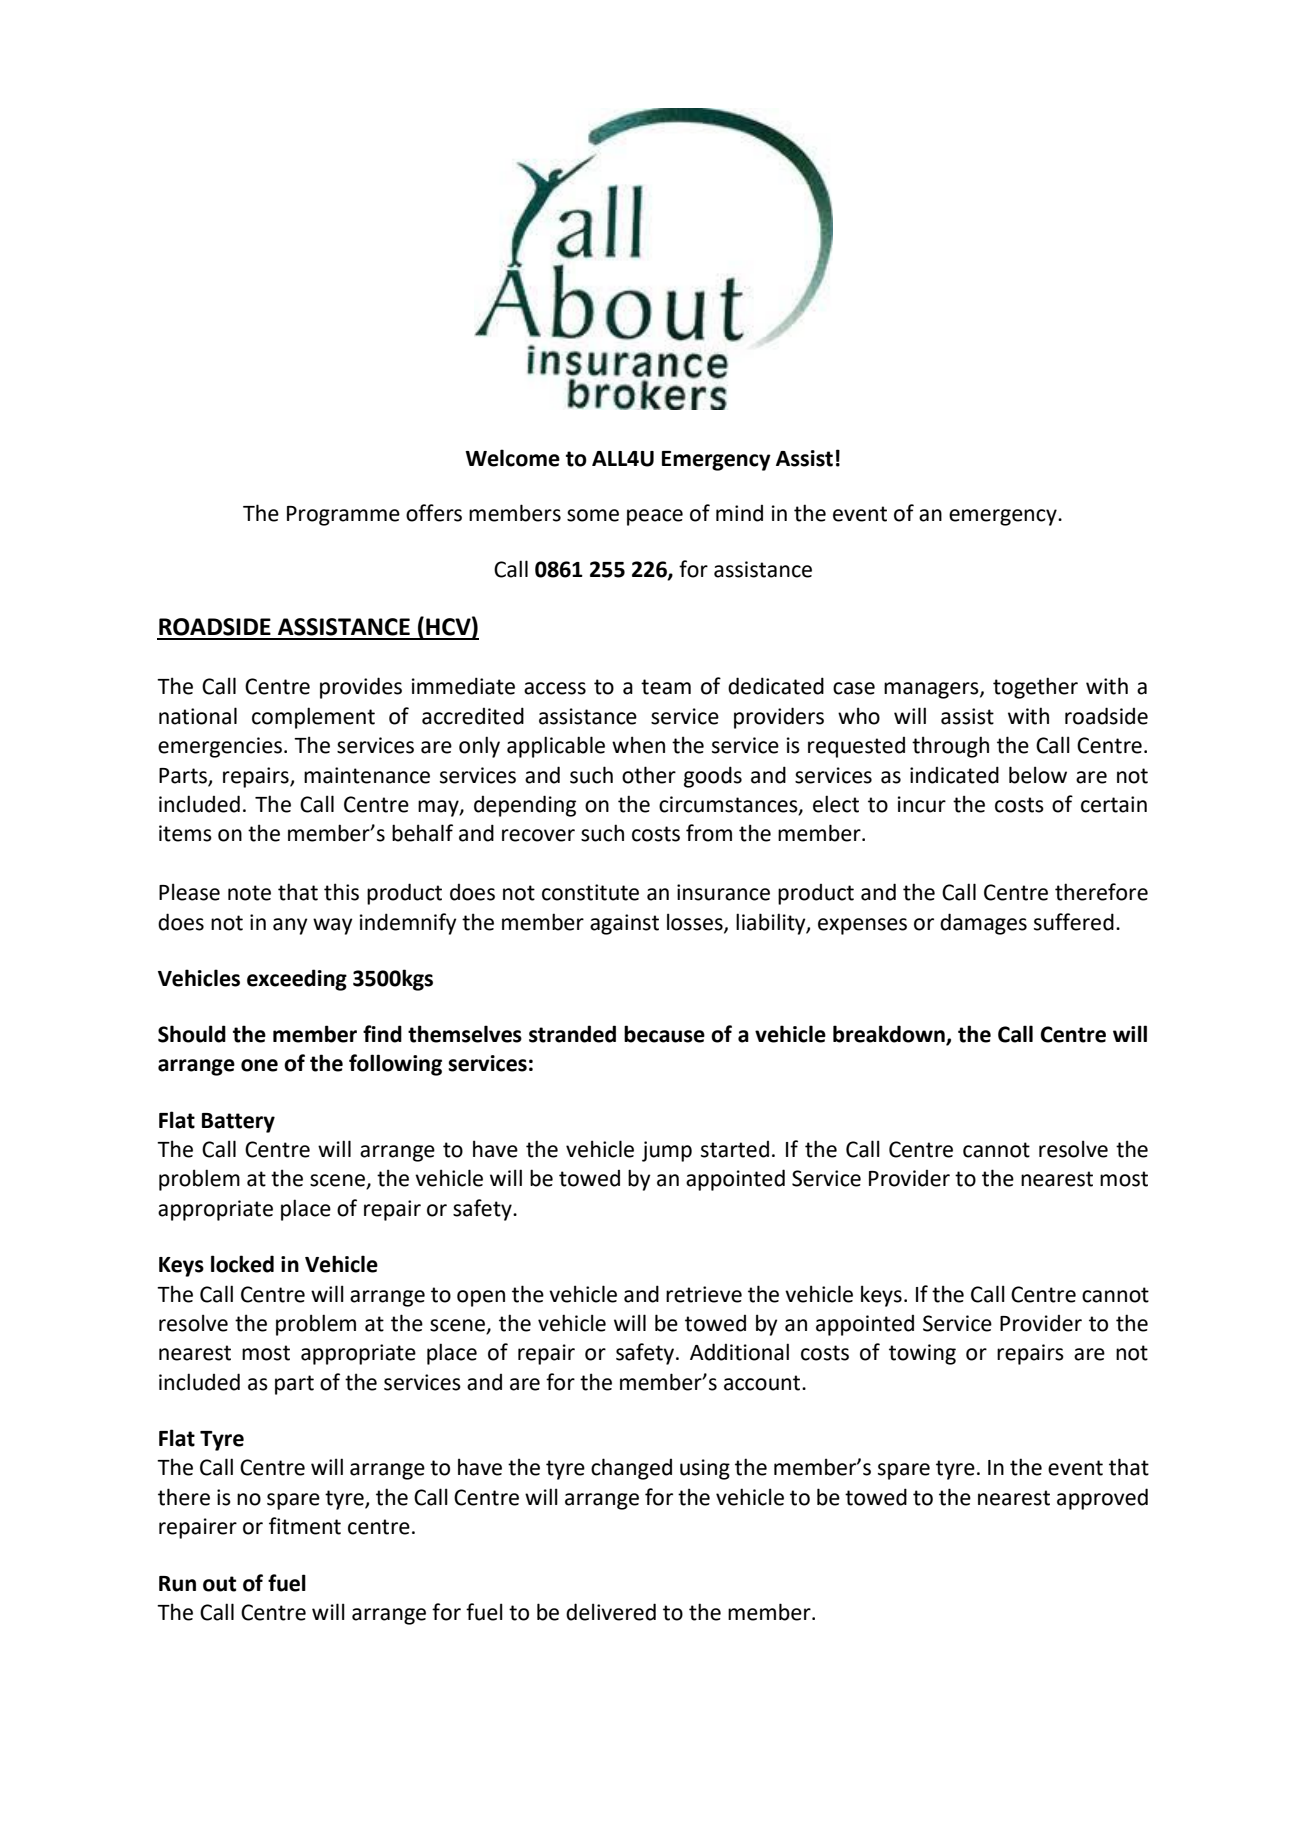 Image resolution: width=1304 pixels, height=1843 pixels. I want to click on out, so click(219, 1584).
